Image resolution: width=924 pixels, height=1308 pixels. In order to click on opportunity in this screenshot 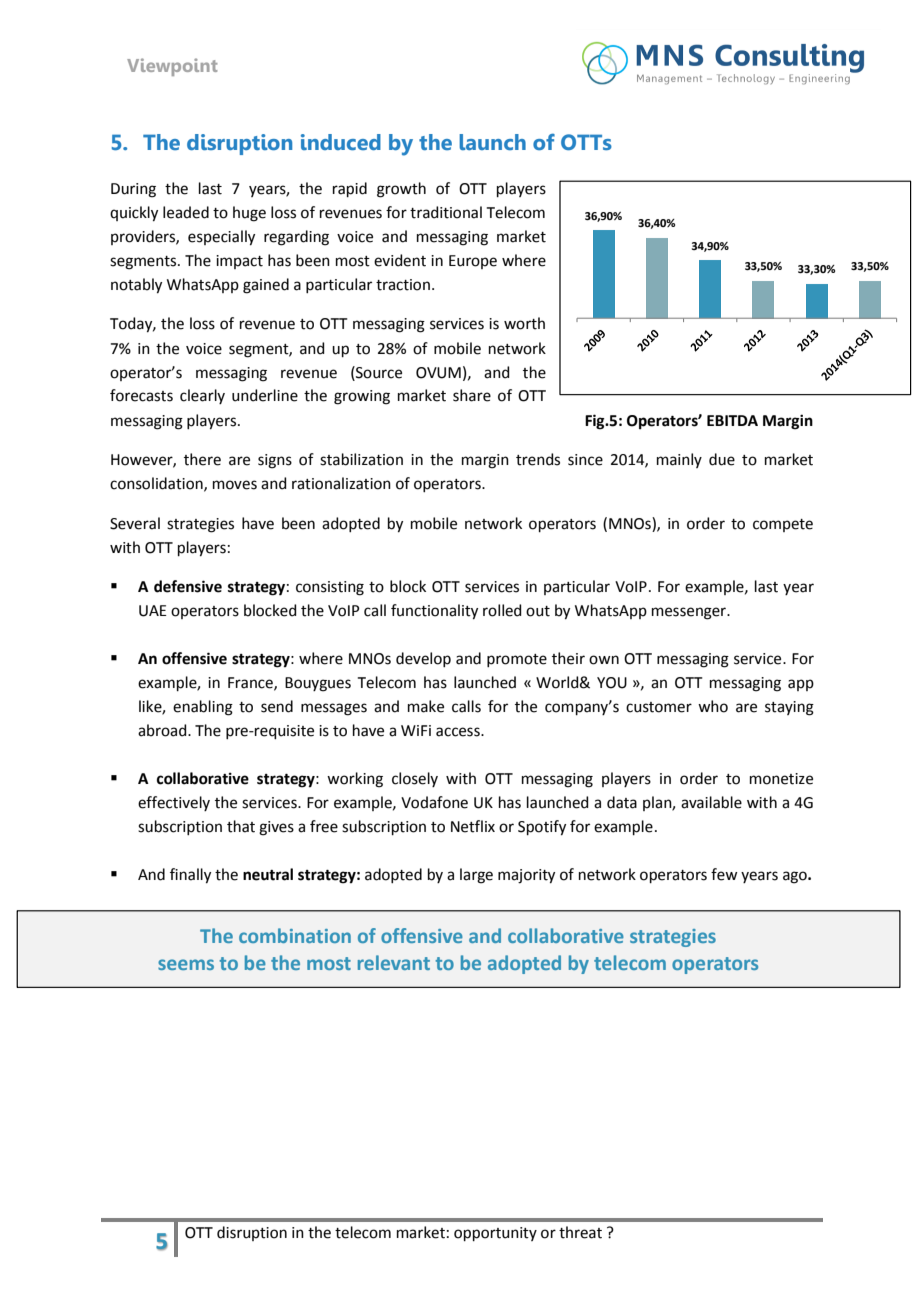, I will do `click(495, 1234)`.
